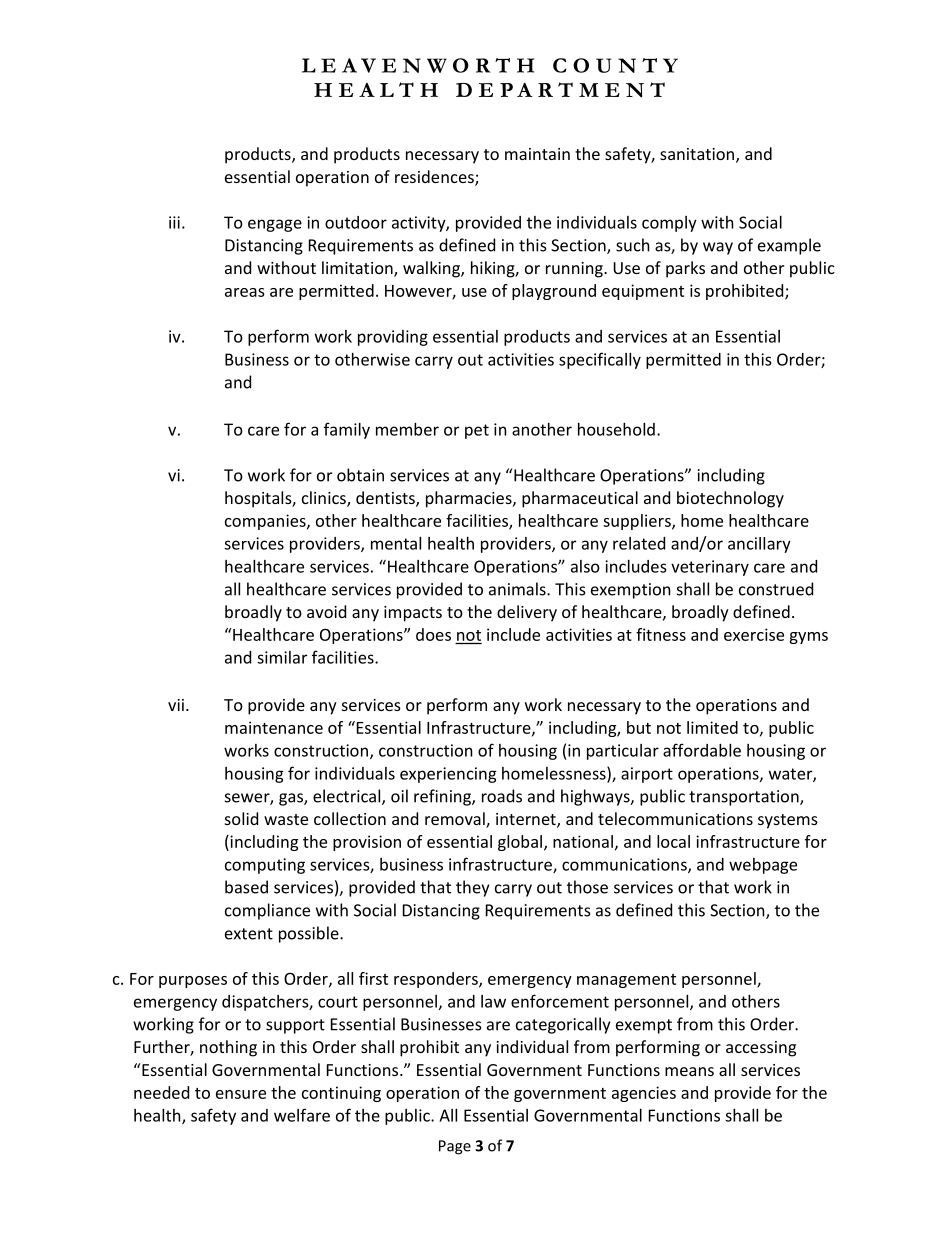 The height and width of the document is (1233, 952). What do you see at coordinates (518, 589) in the document?
I see `animals` at bounding box center [518, 589].
